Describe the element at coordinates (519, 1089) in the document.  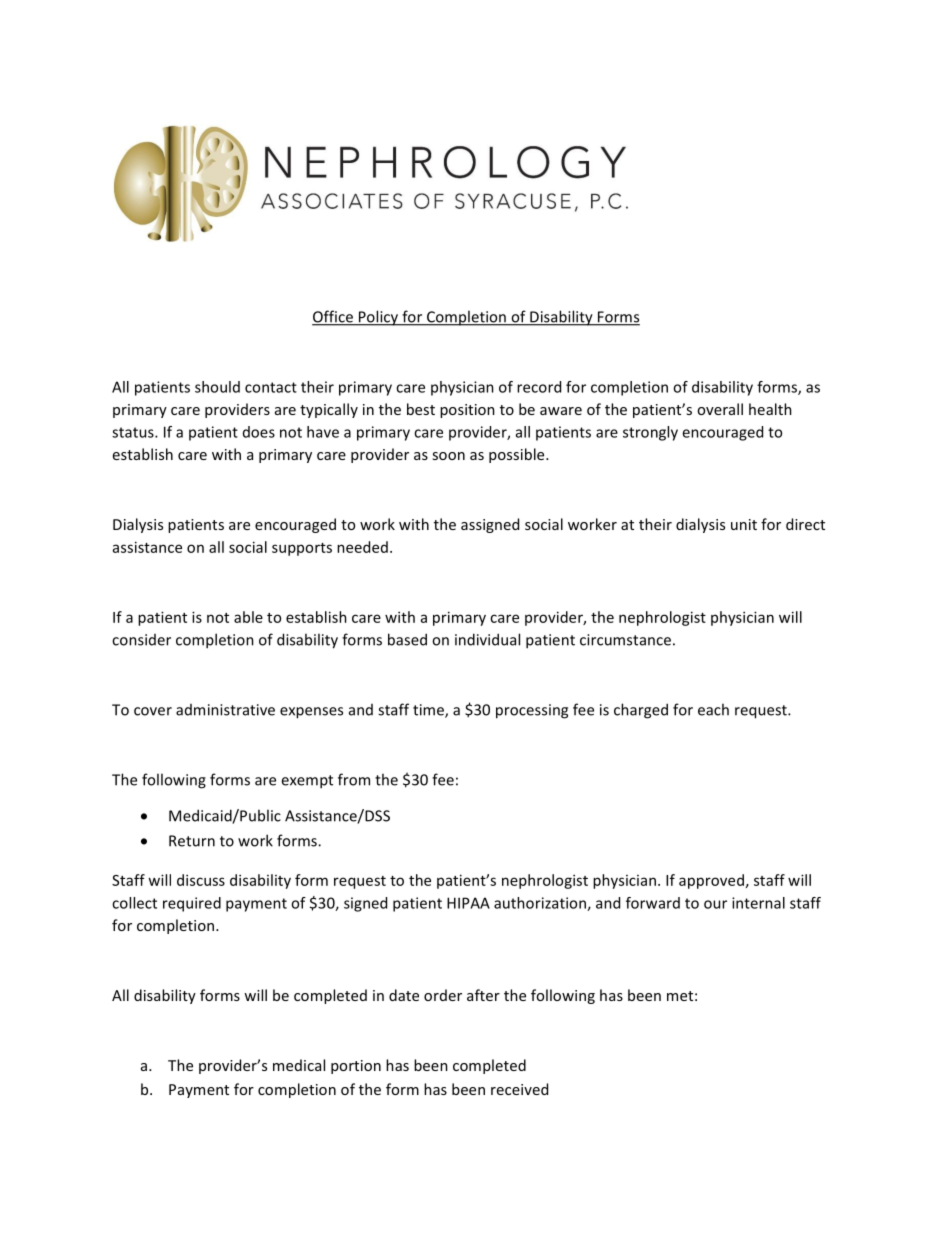
I see `received` at that location.
